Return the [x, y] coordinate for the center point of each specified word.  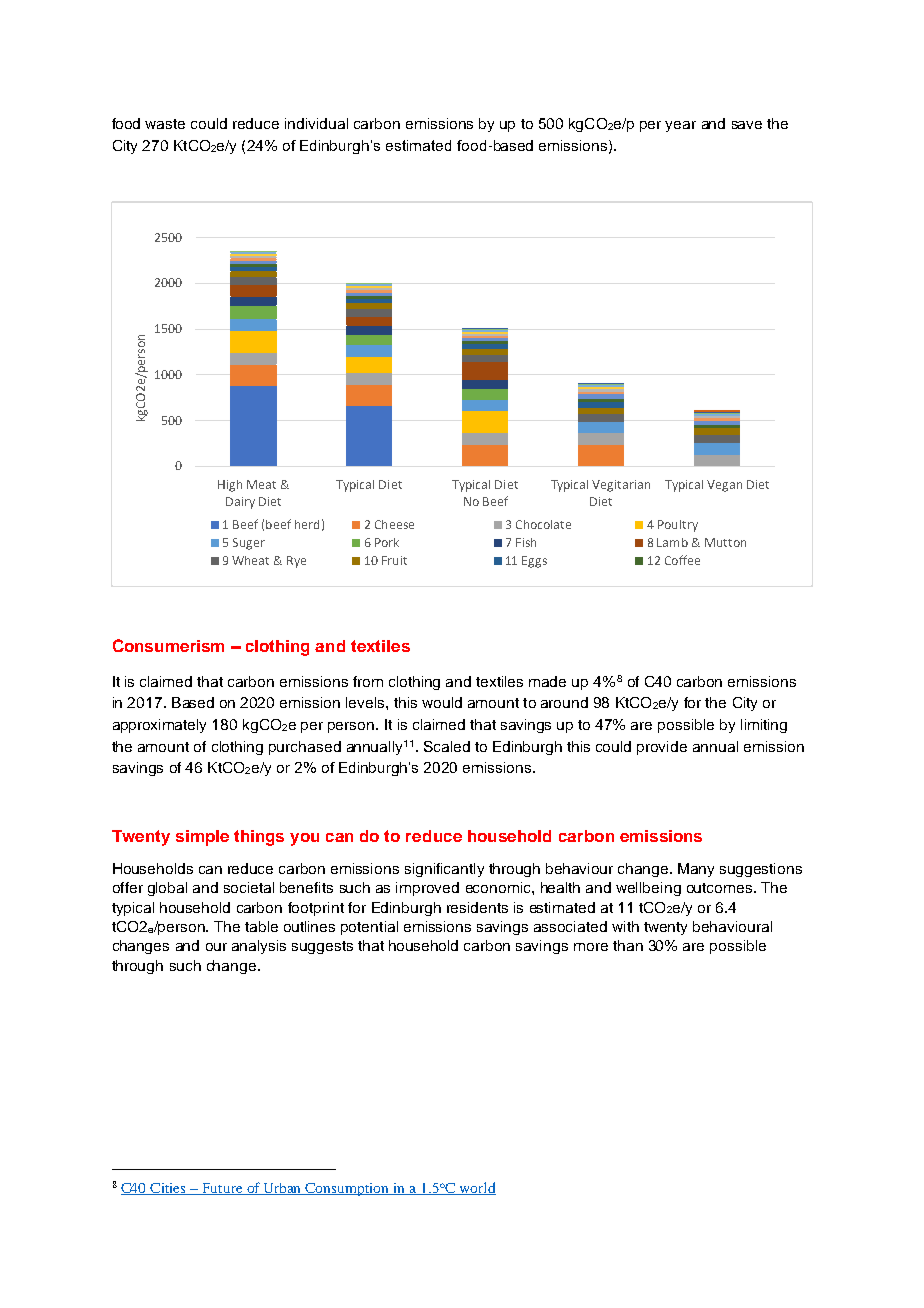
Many [696, 870]
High [230, 486]
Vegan [724, 486]
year [680, 126]
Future [222, 1189]
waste [165, 124]
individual [316, 123]
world [476, 1188]
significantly [444, 870]
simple [202, 838]
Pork [387, 542]
